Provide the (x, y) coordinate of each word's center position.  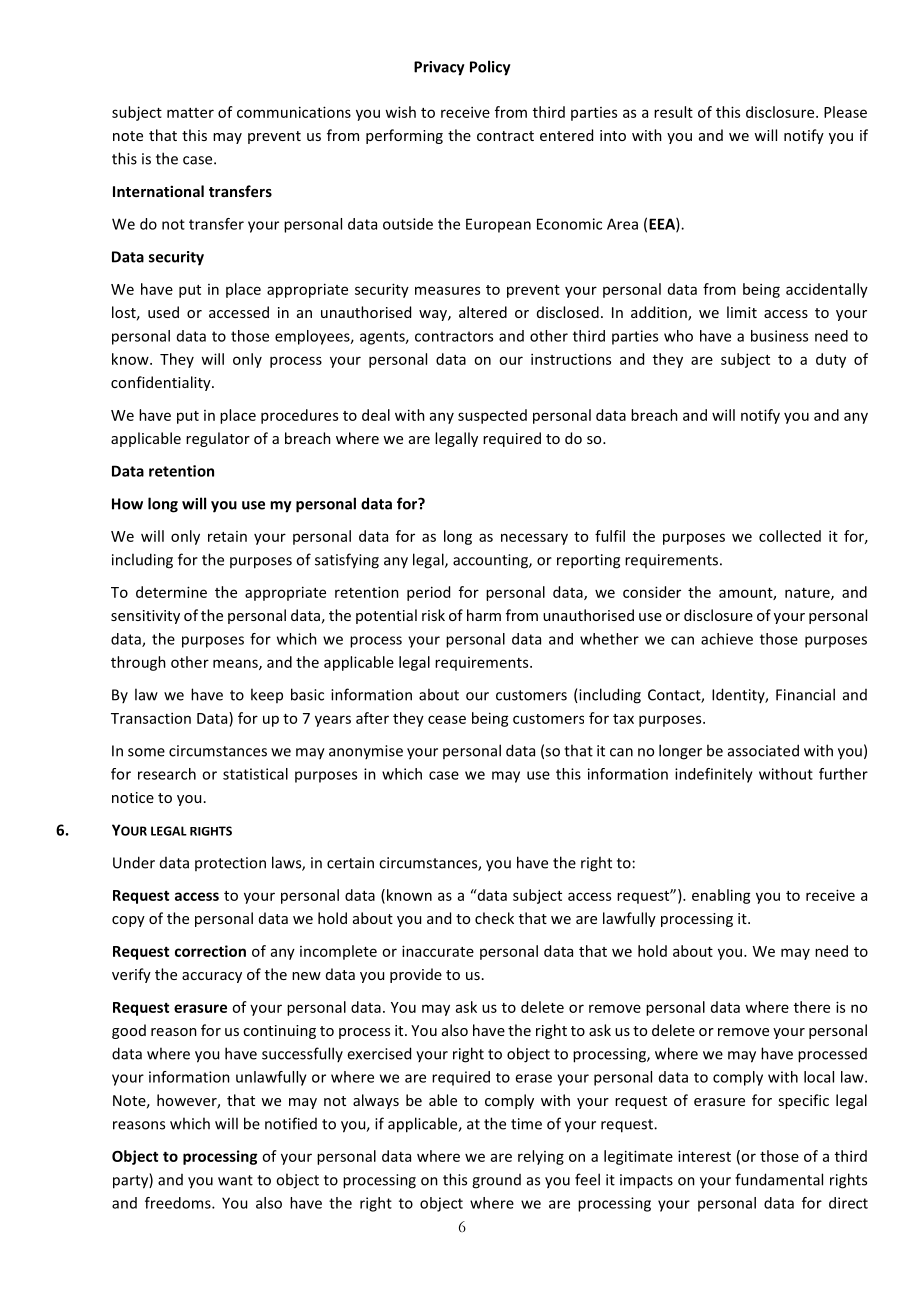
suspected (492, 416)
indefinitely (714, 775)
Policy (490, 68)
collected (790, 536)
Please (845, 112)
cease (447, 719)
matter (190, 113)
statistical (255, 774)
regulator (218, 439)
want (235, 1180)
